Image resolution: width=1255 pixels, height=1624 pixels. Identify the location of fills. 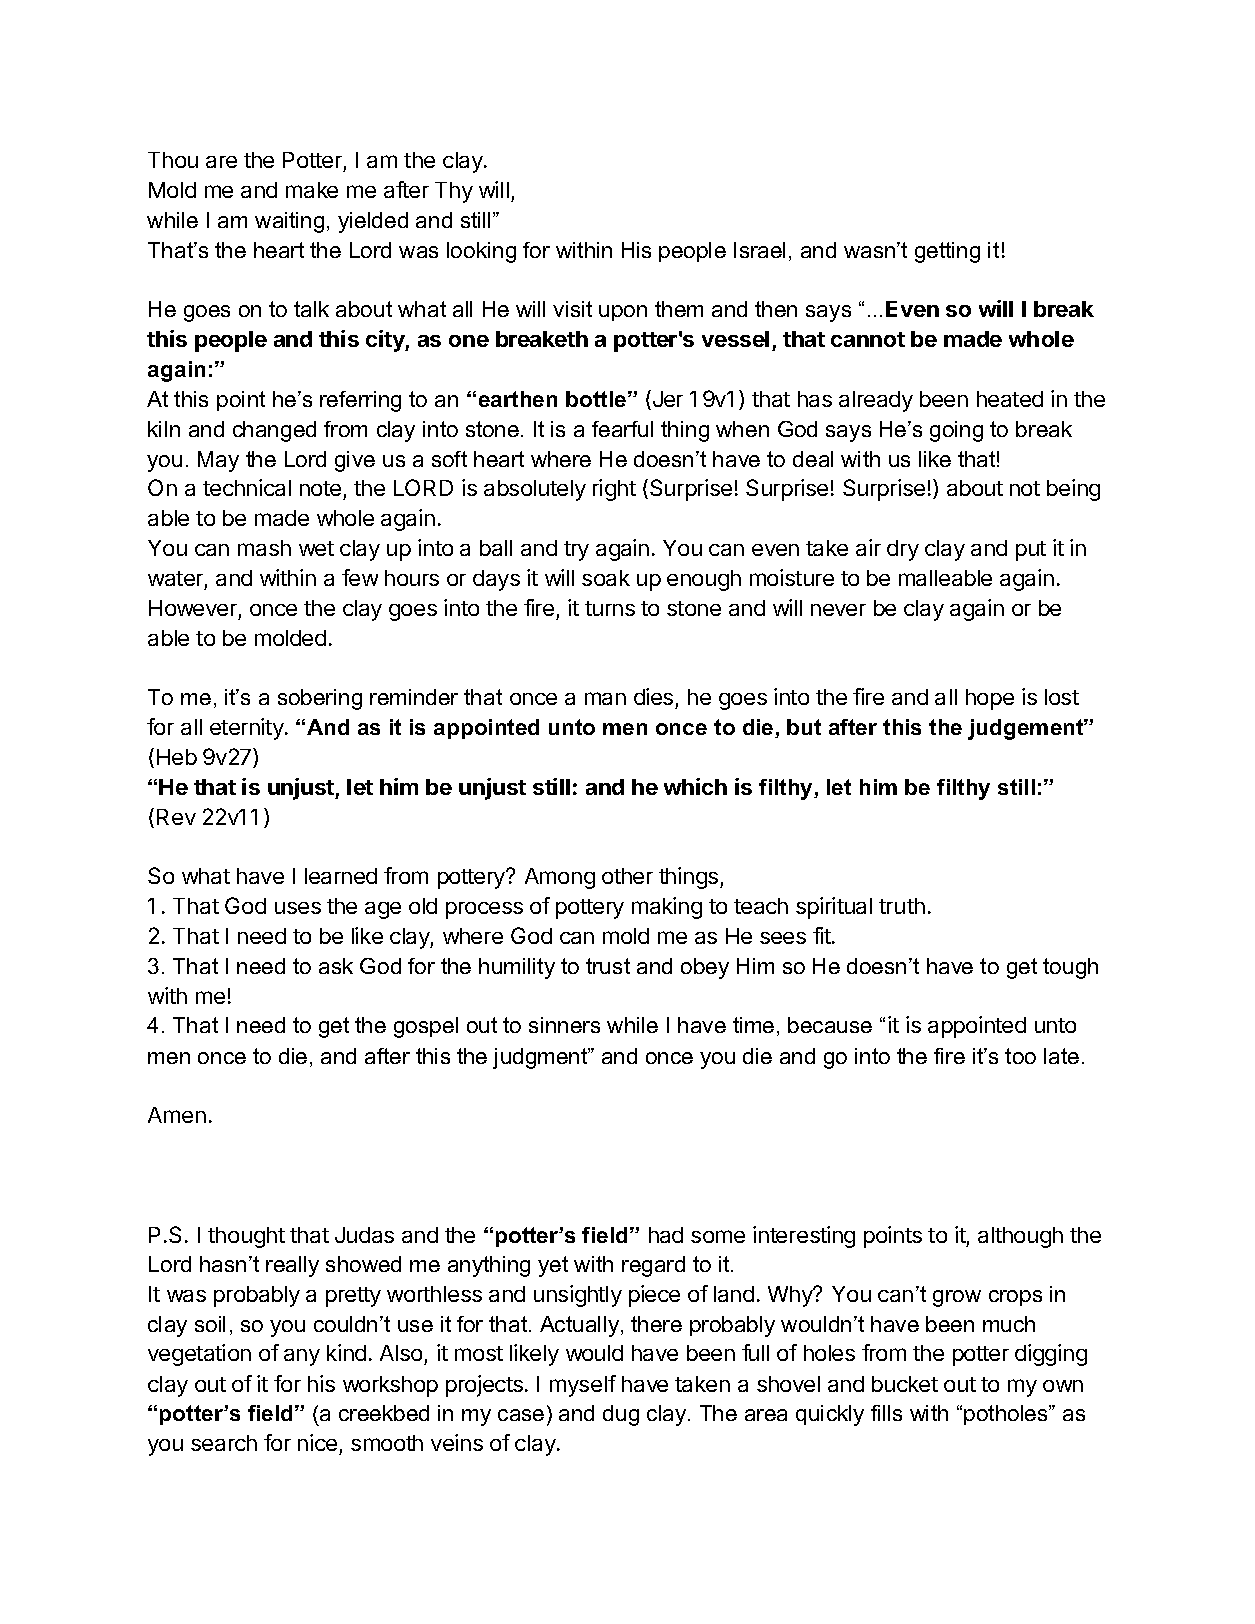
(886, 1413).
